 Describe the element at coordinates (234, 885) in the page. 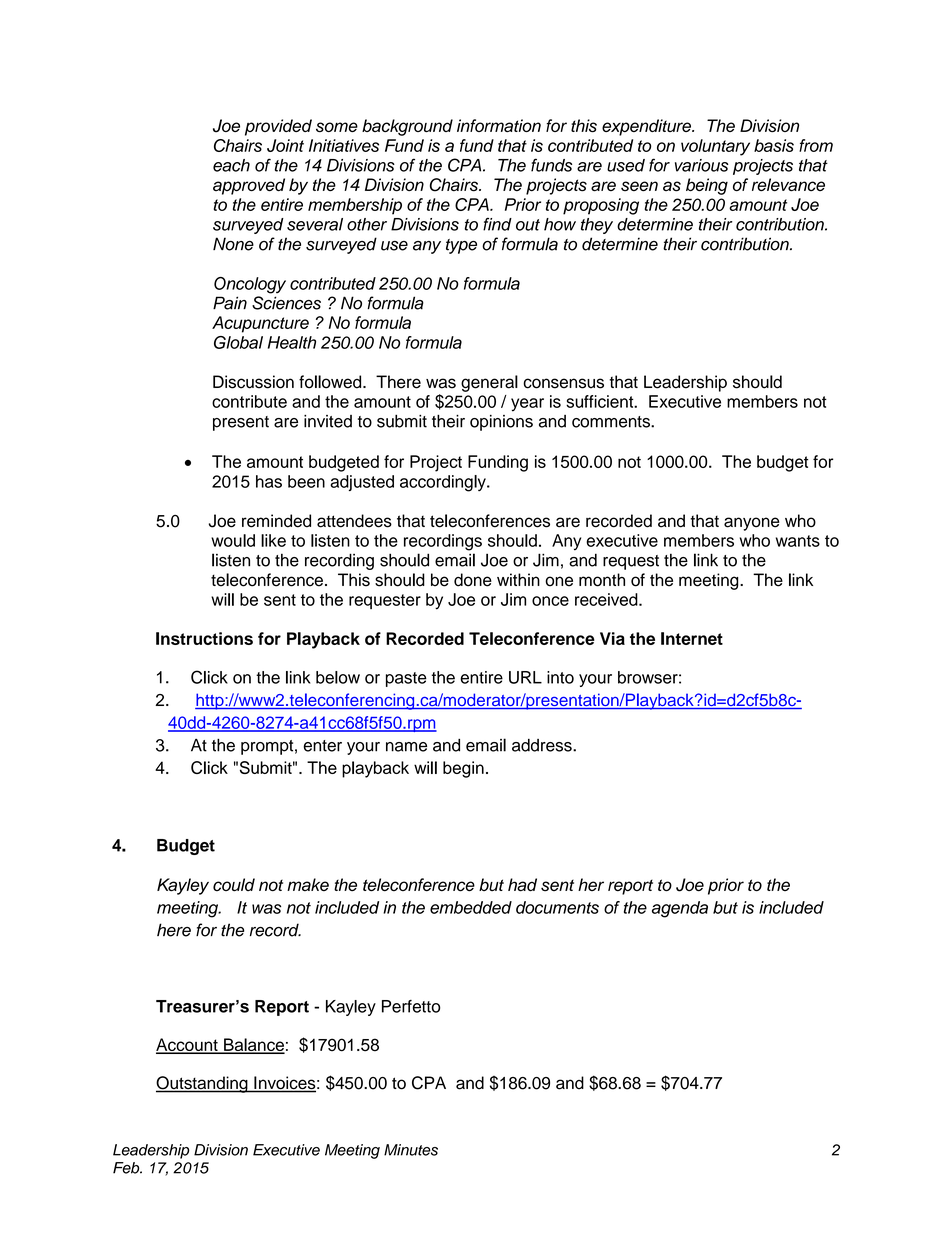

I see `could` at that location.
